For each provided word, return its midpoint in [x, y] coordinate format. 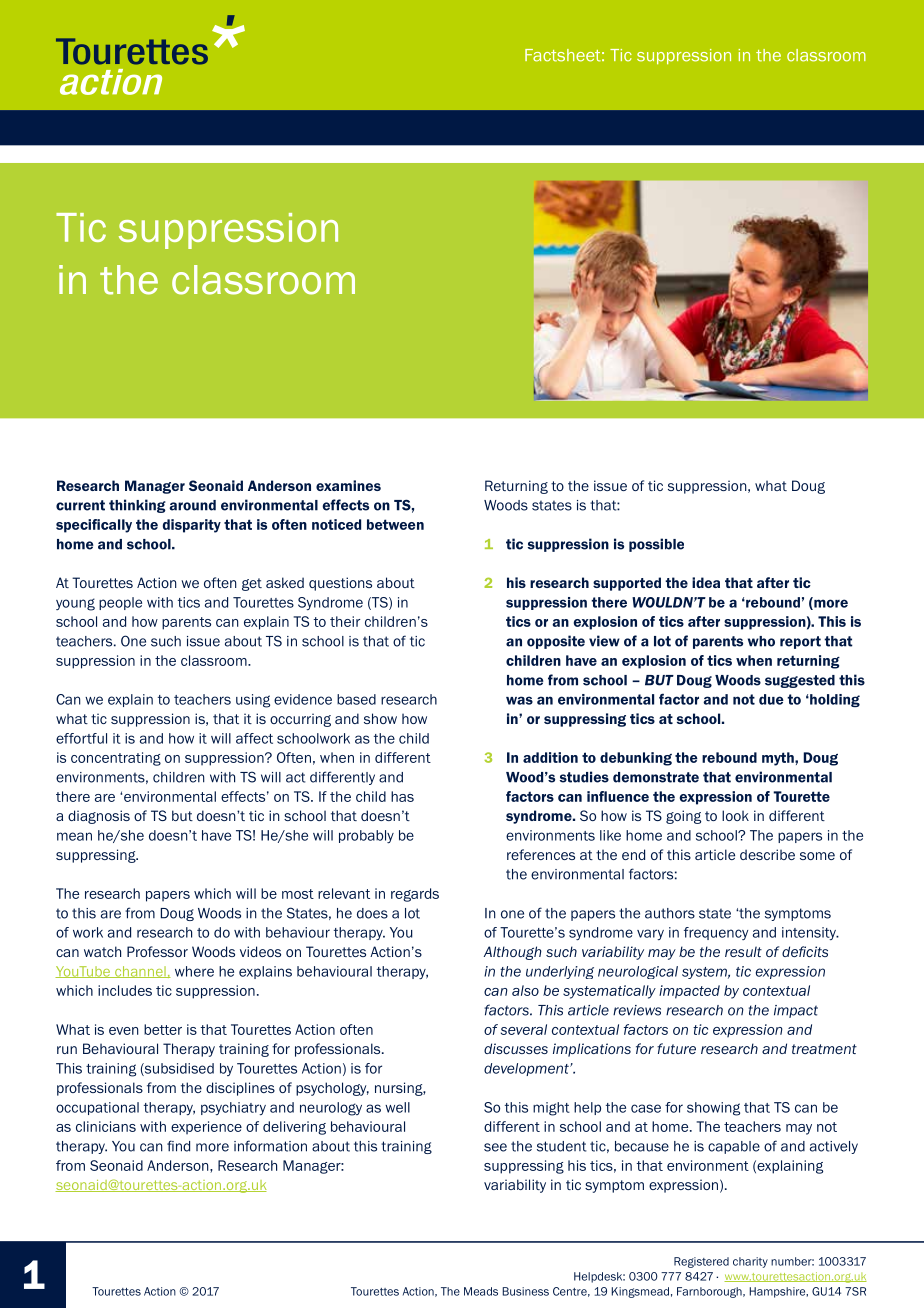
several [524, 1029]
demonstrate [656, 777]
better [163, 1029]
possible [656, 545]
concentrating [116, 759]
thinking [137, 506]
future [676, 1048]
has [402, 796]
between [395, 524]
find [178, 1146]
